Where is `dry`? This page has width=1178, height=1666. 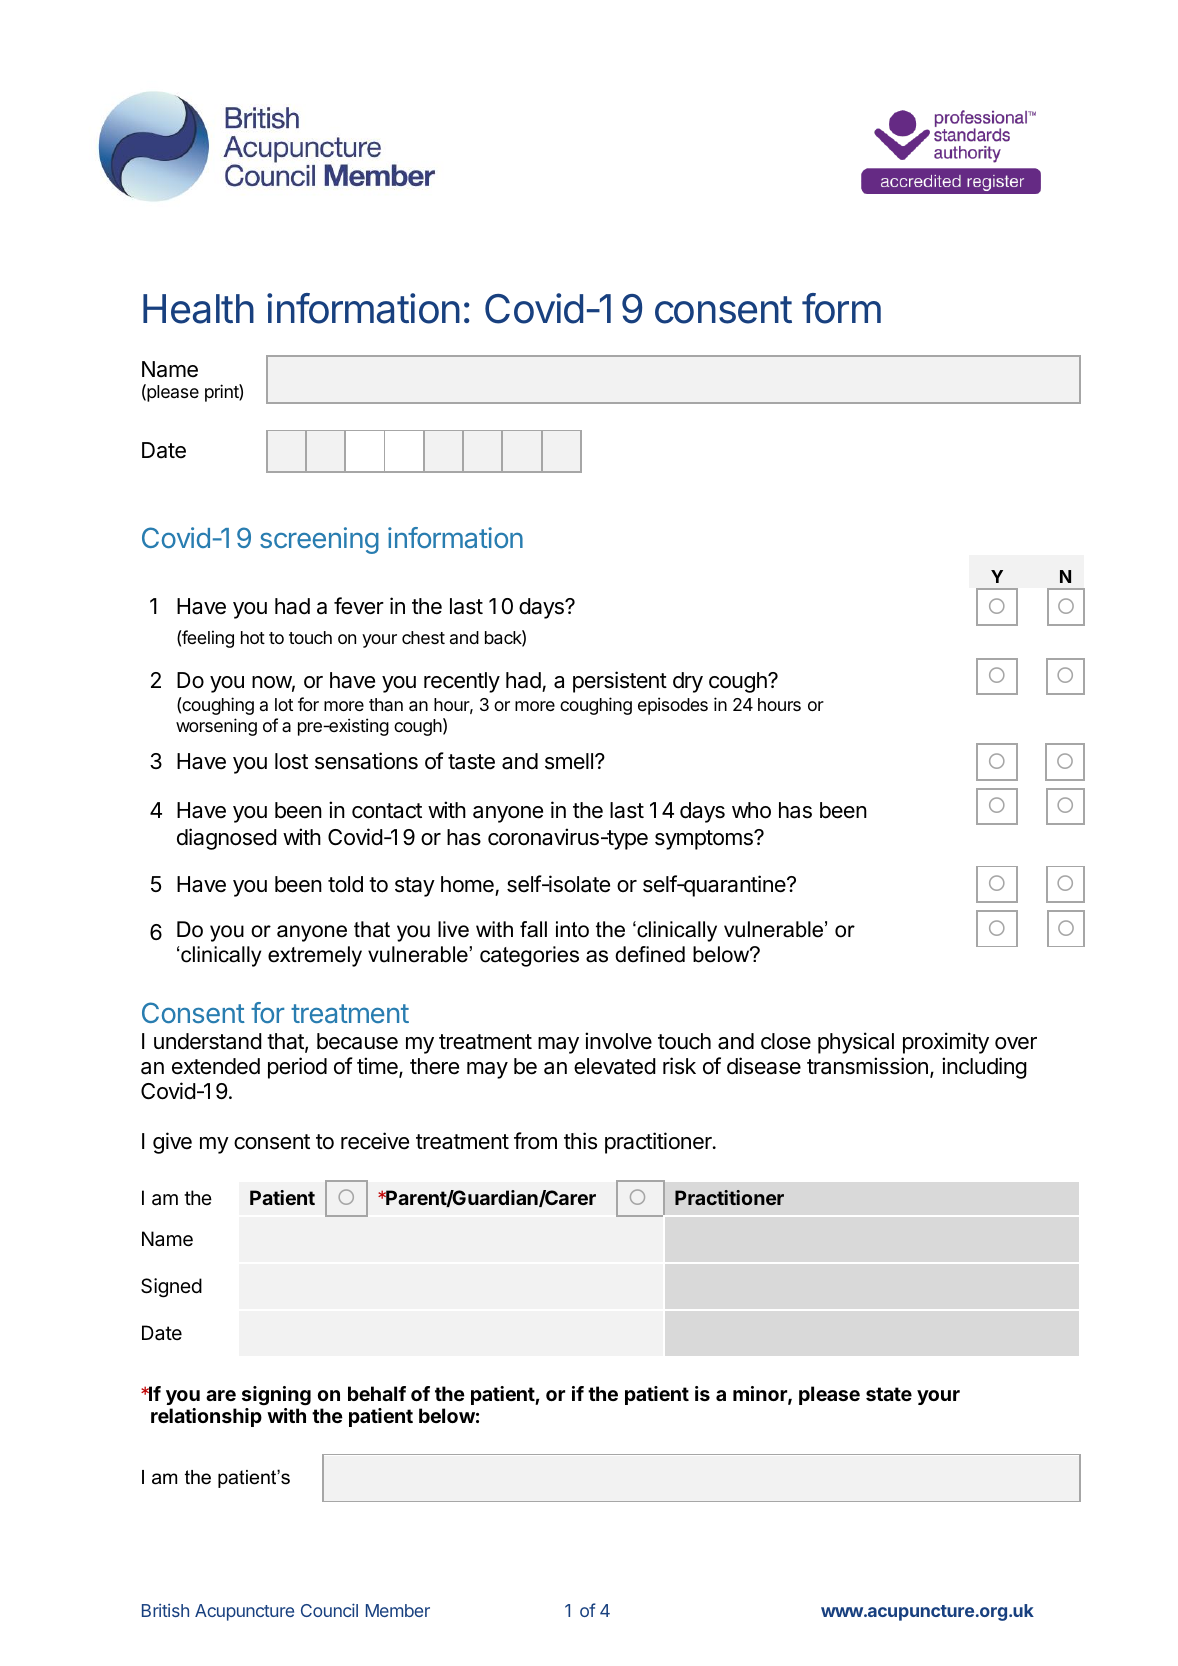 dry is located at coordinates (688, 682).
